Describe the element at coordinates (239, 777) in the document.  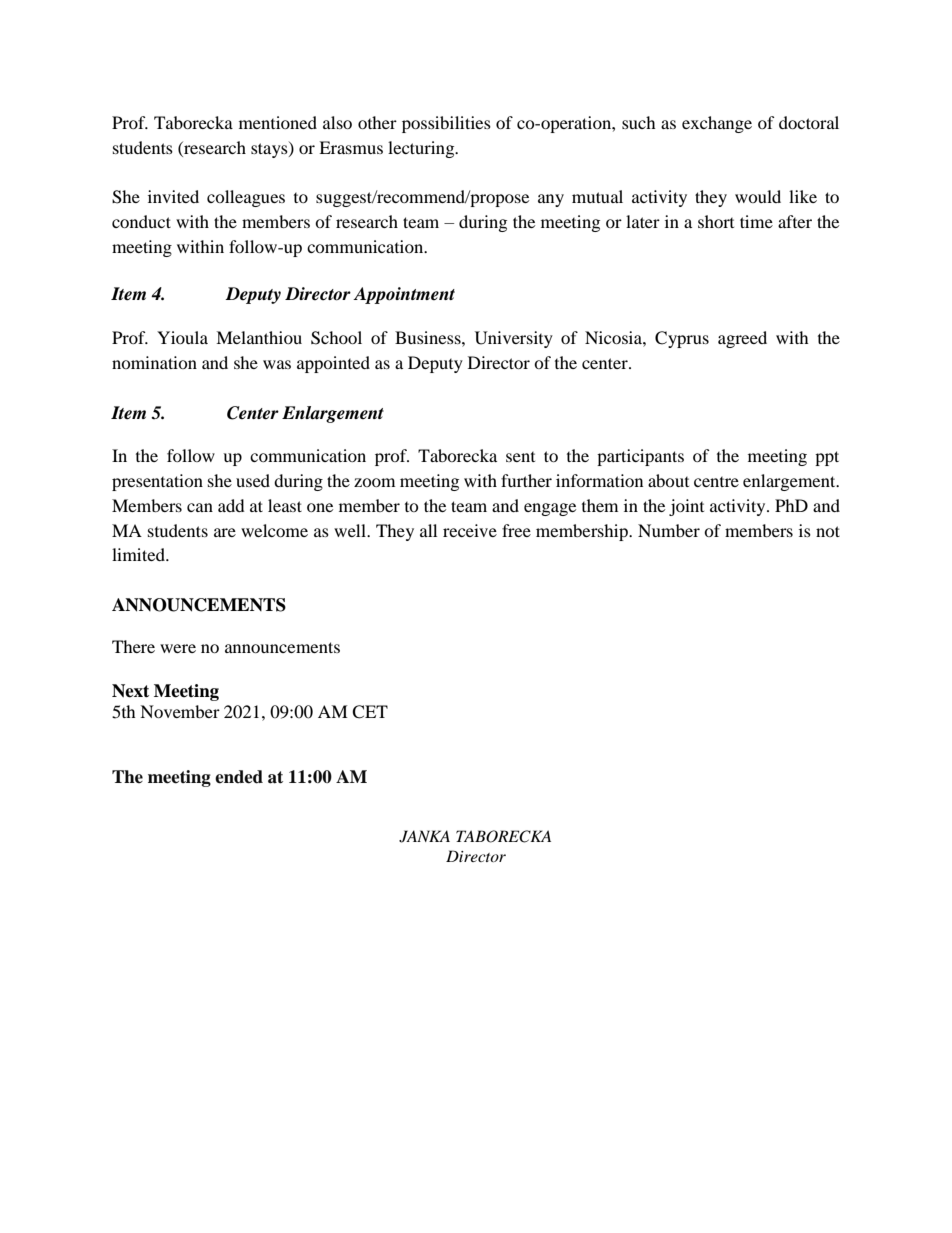
I see `ended` at that location.
